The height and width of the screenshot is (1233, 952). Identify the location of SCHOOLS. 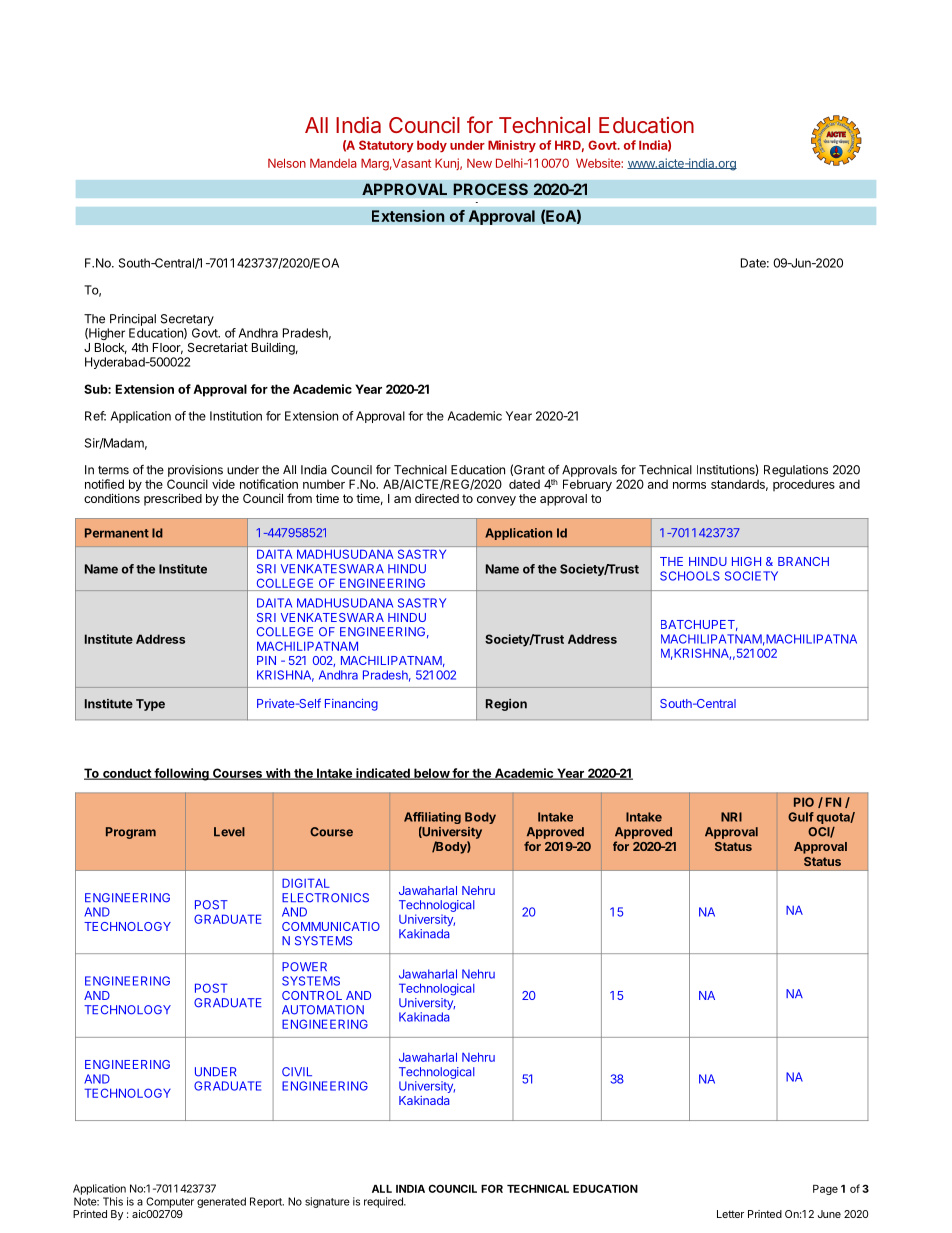
(690, 576).
